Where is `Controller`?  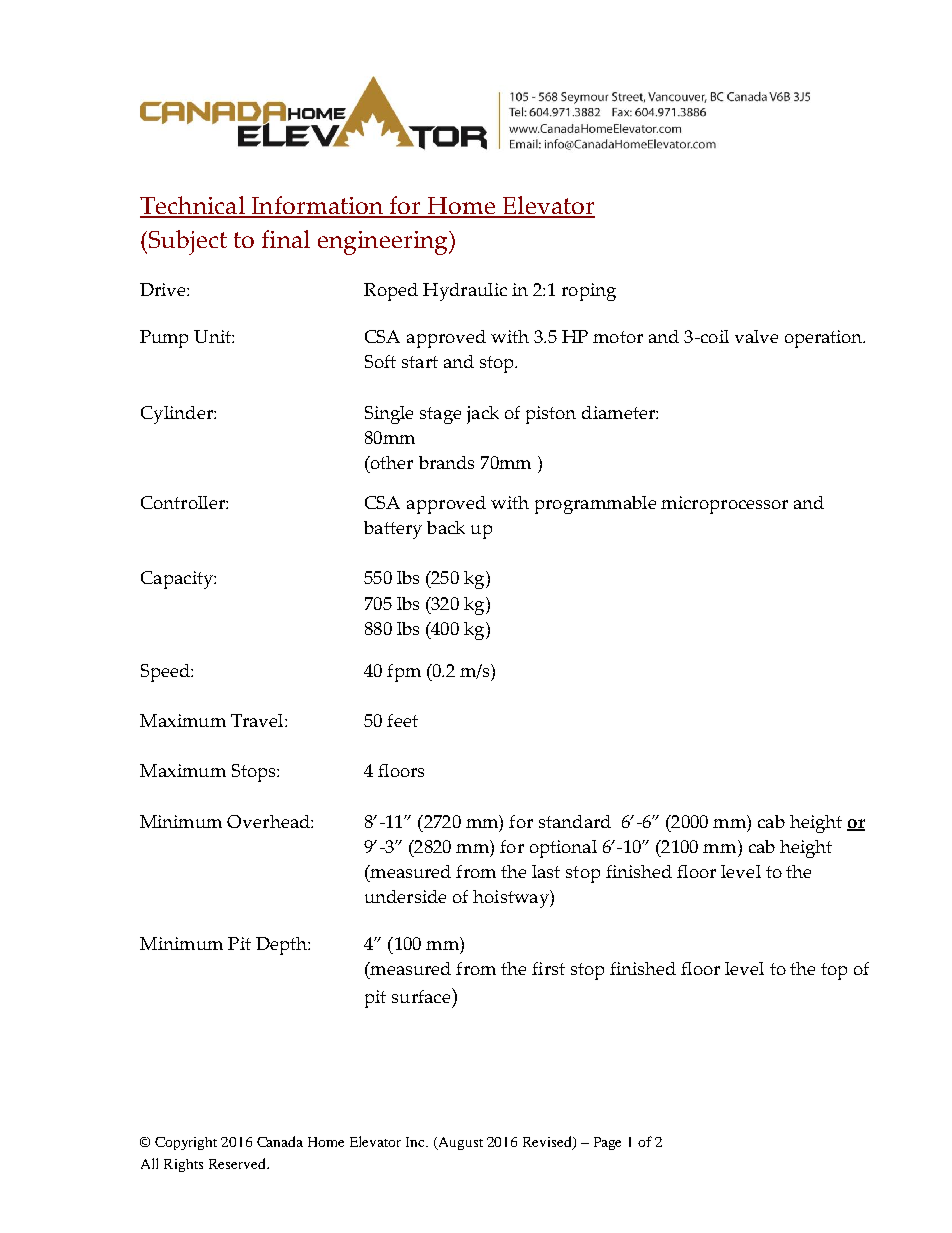
Controller is located at coordinates (184, 502).
